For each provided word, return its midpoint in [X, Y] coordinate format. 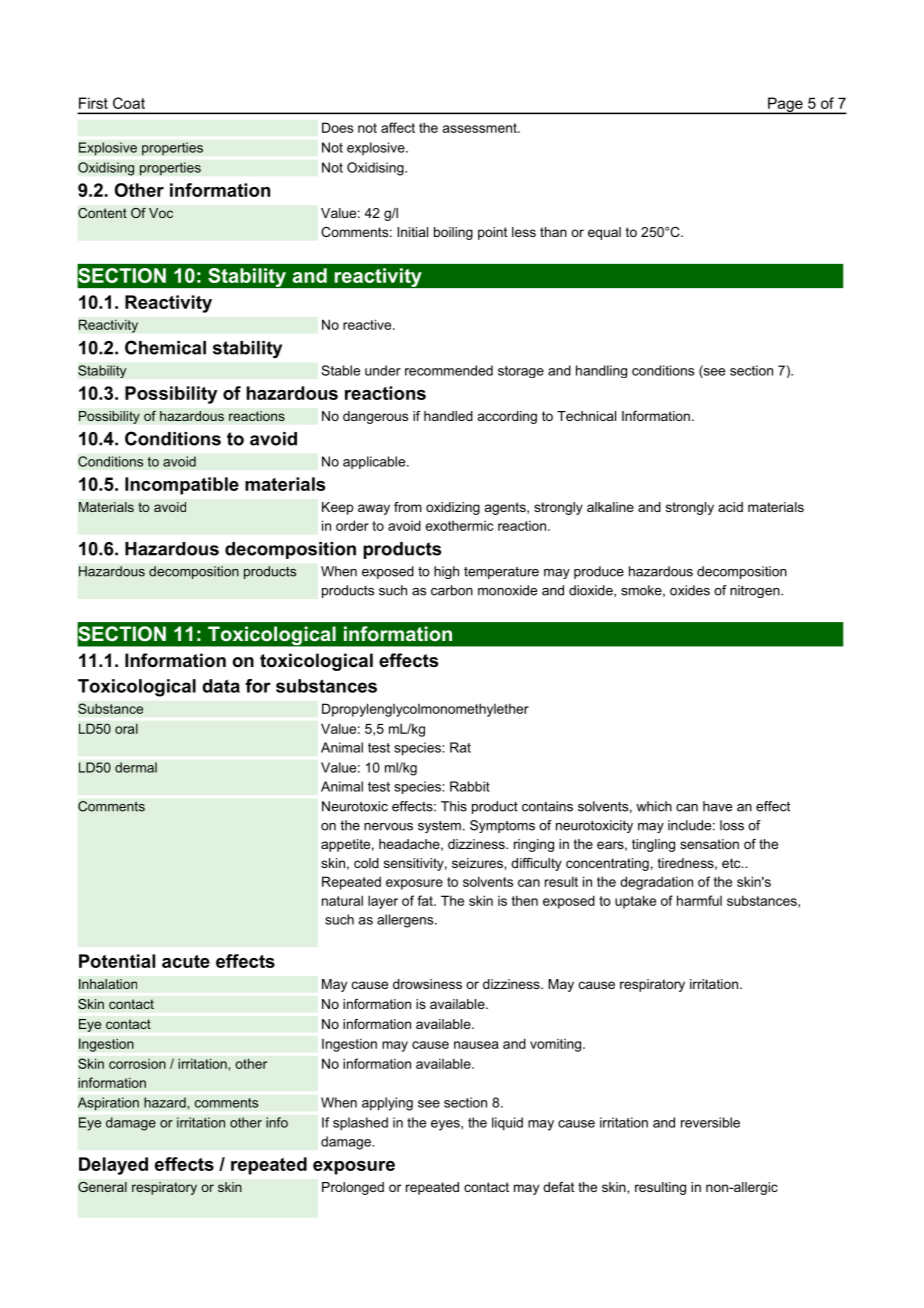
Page [785, 105]
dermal [136, 767]
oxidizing [453, 508]
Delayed [113, 1166]
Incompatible [182, 486]
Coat [129, 103]
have [717, 806]
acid [730, 507]
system [439, 826]
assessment [481, 128]
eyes [446, 1125]
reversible [710, 1122]
